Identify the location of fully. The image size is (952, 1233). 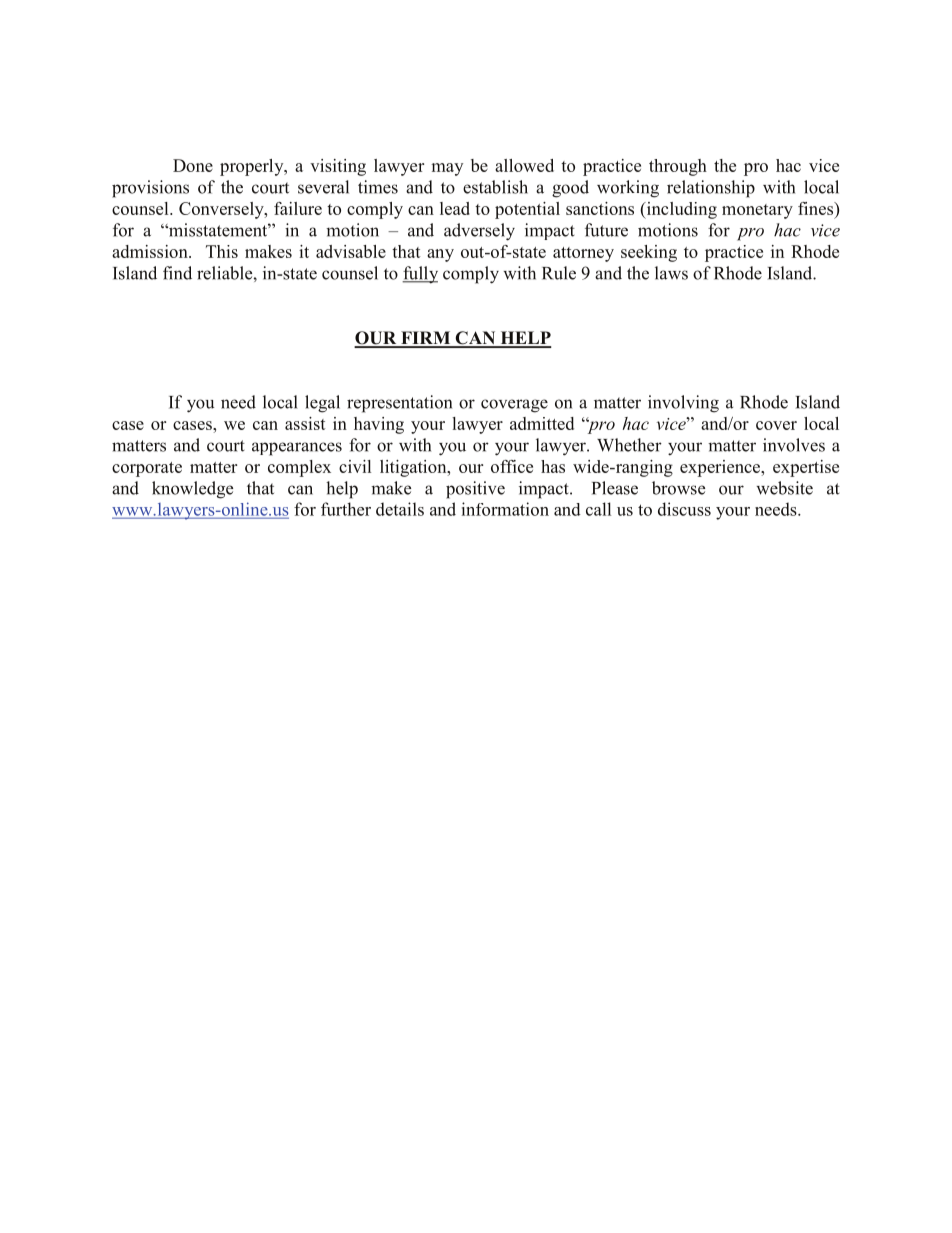
(420, 275).
